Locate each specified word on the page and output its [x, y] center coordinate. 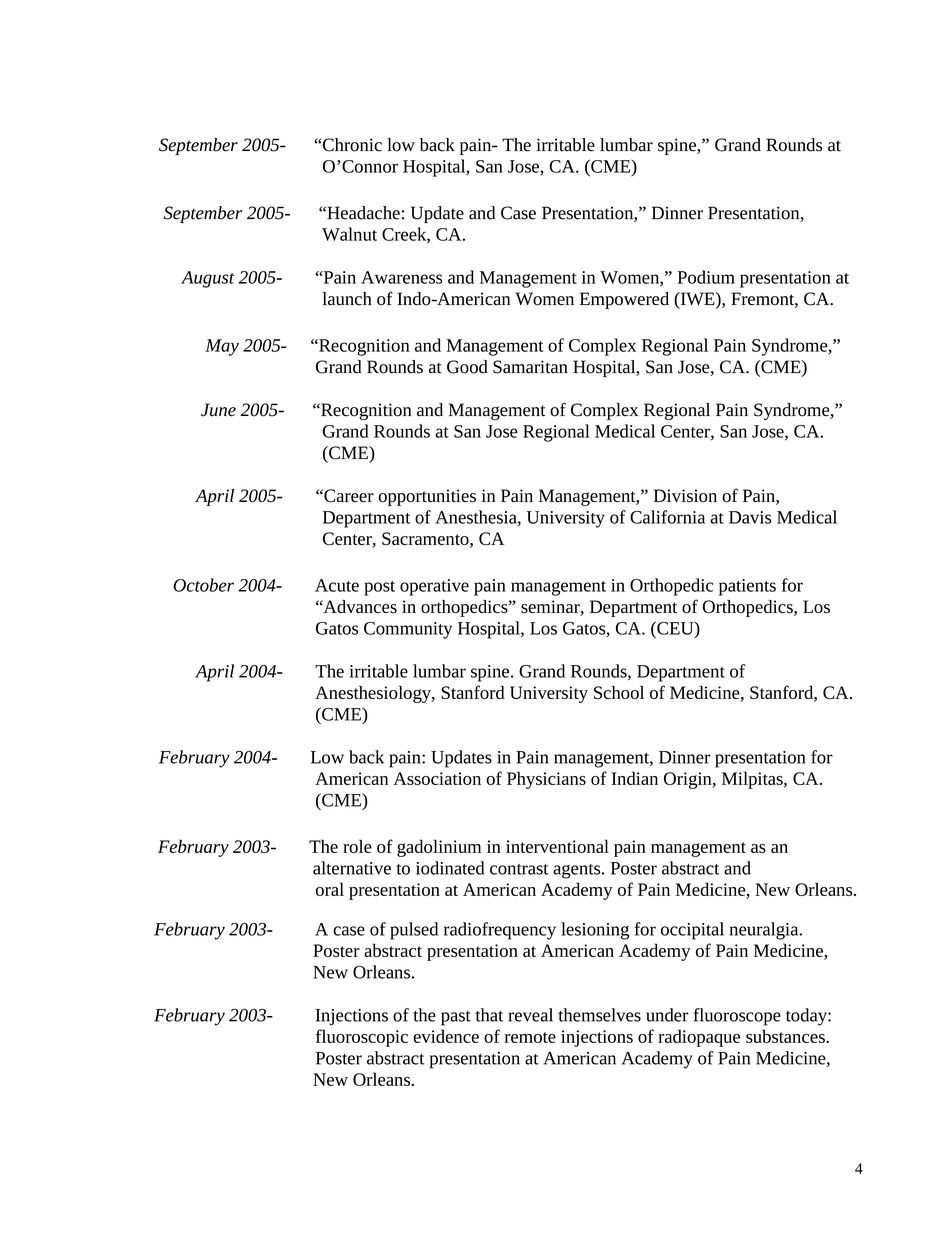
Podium [706, 277]
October [203, 585]
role [357, 846]
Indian [634, 778]
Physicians [546, 780]
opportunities [427, 497]
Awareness [401, 277]
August [208, 279]
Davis [750, 517]
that [489, 1015]
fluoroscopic [362, 1038]
